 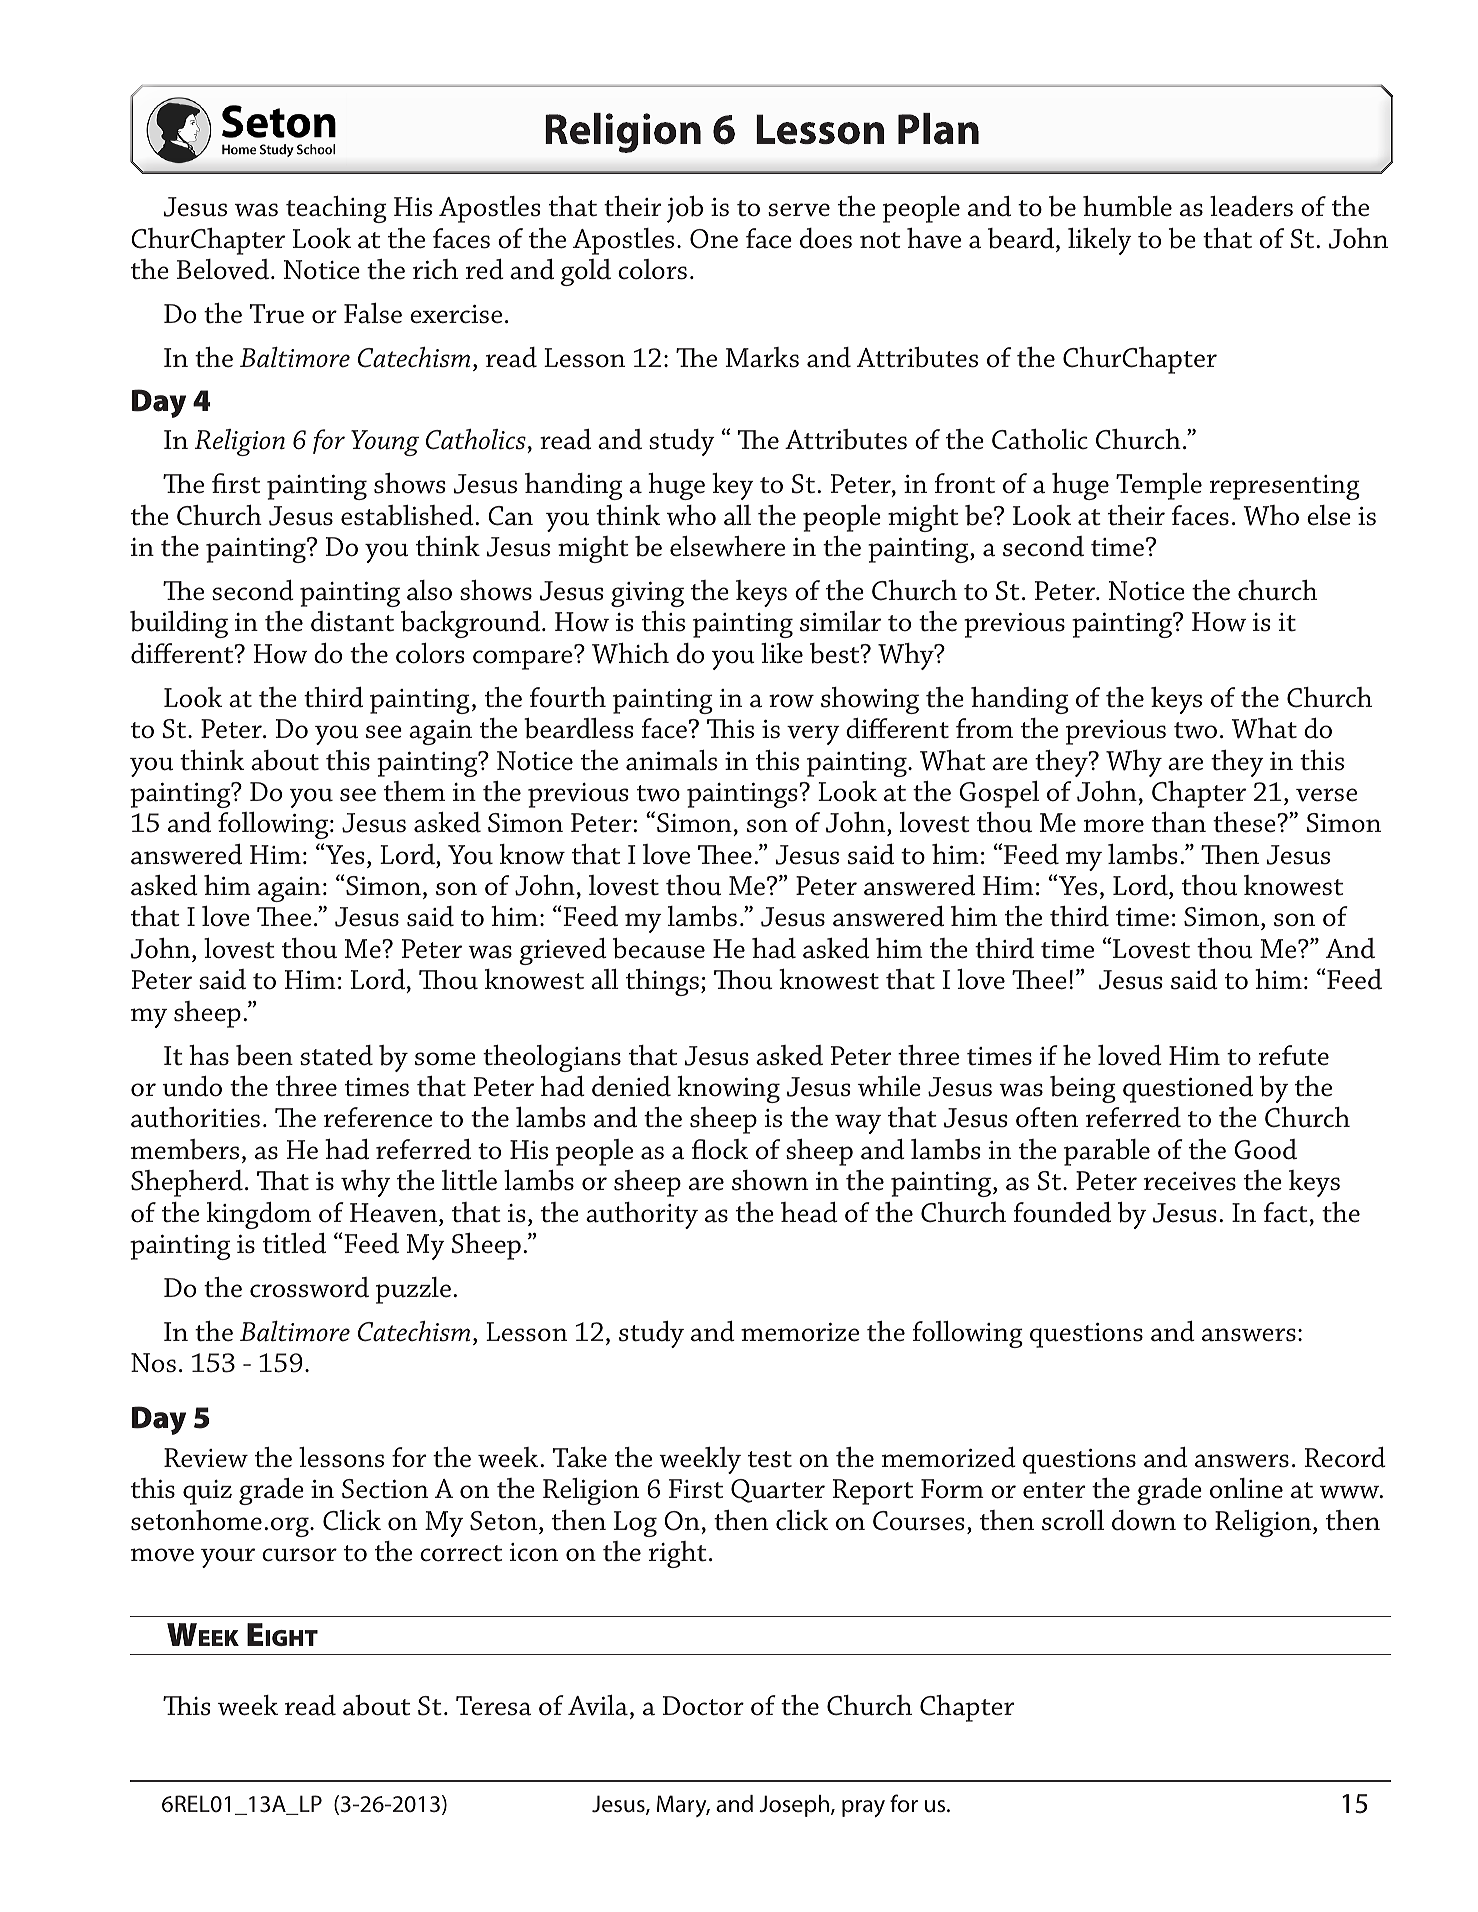 I want to click on leaders, so click(x=1251, y=206).
